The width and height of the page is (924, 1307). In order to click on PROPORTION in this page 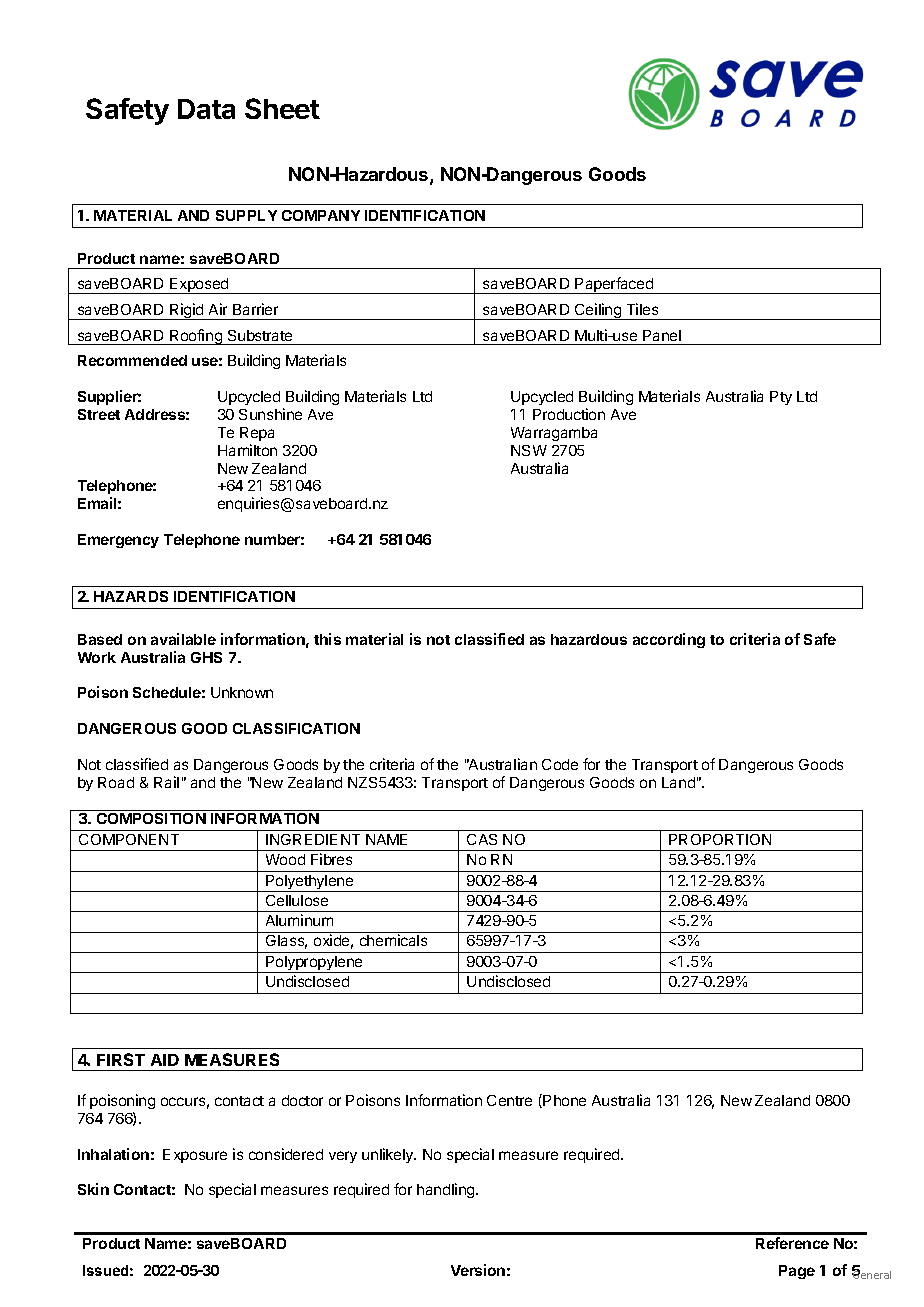, I will do `click(720, 839)`.
